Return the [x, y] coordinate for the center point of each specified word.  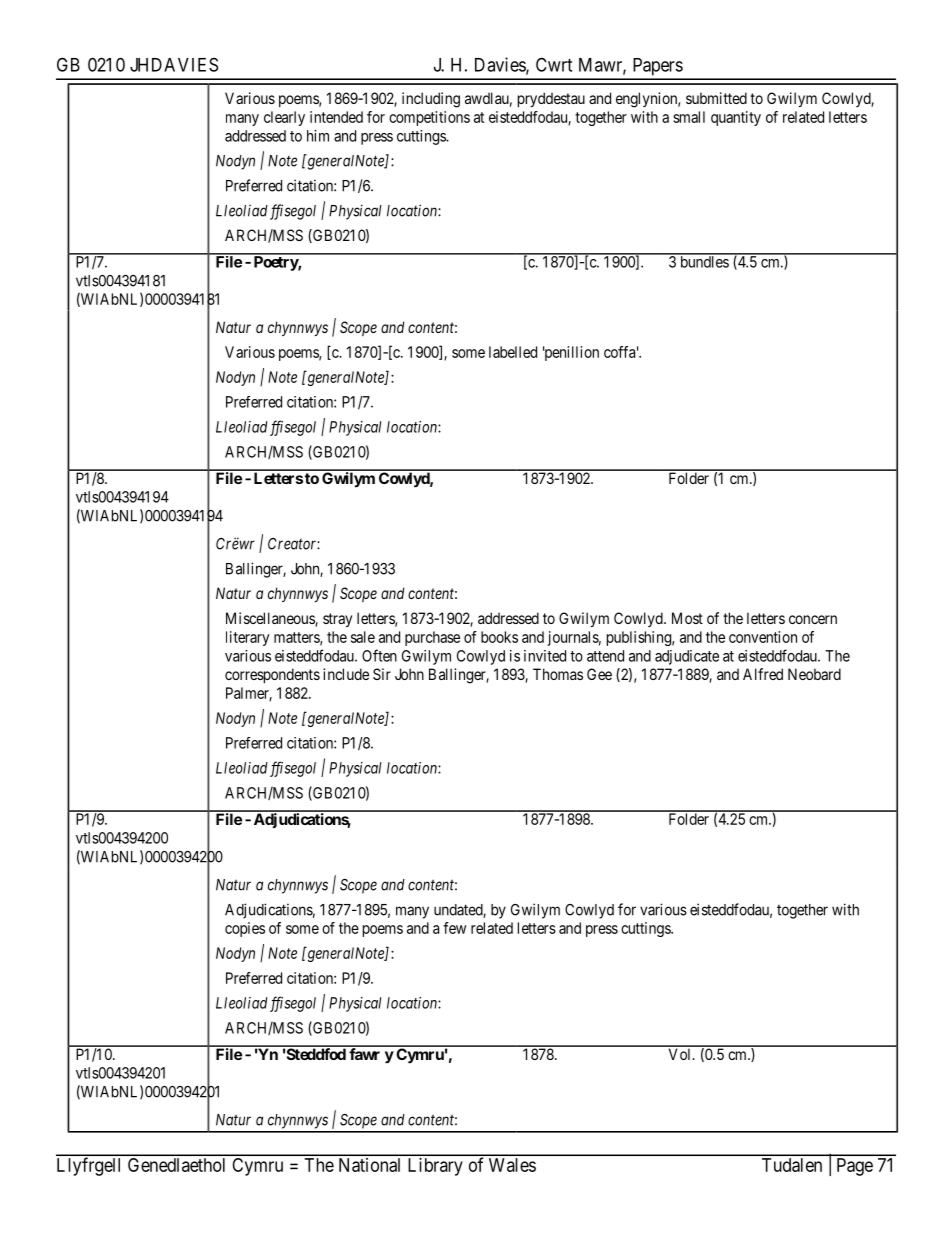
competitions [429, 118]
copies [245, 929]
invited [545, 656]
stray [337, 620]
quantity [736, 118]
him [318, 136]
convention [763, 637]
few [454, 928]
